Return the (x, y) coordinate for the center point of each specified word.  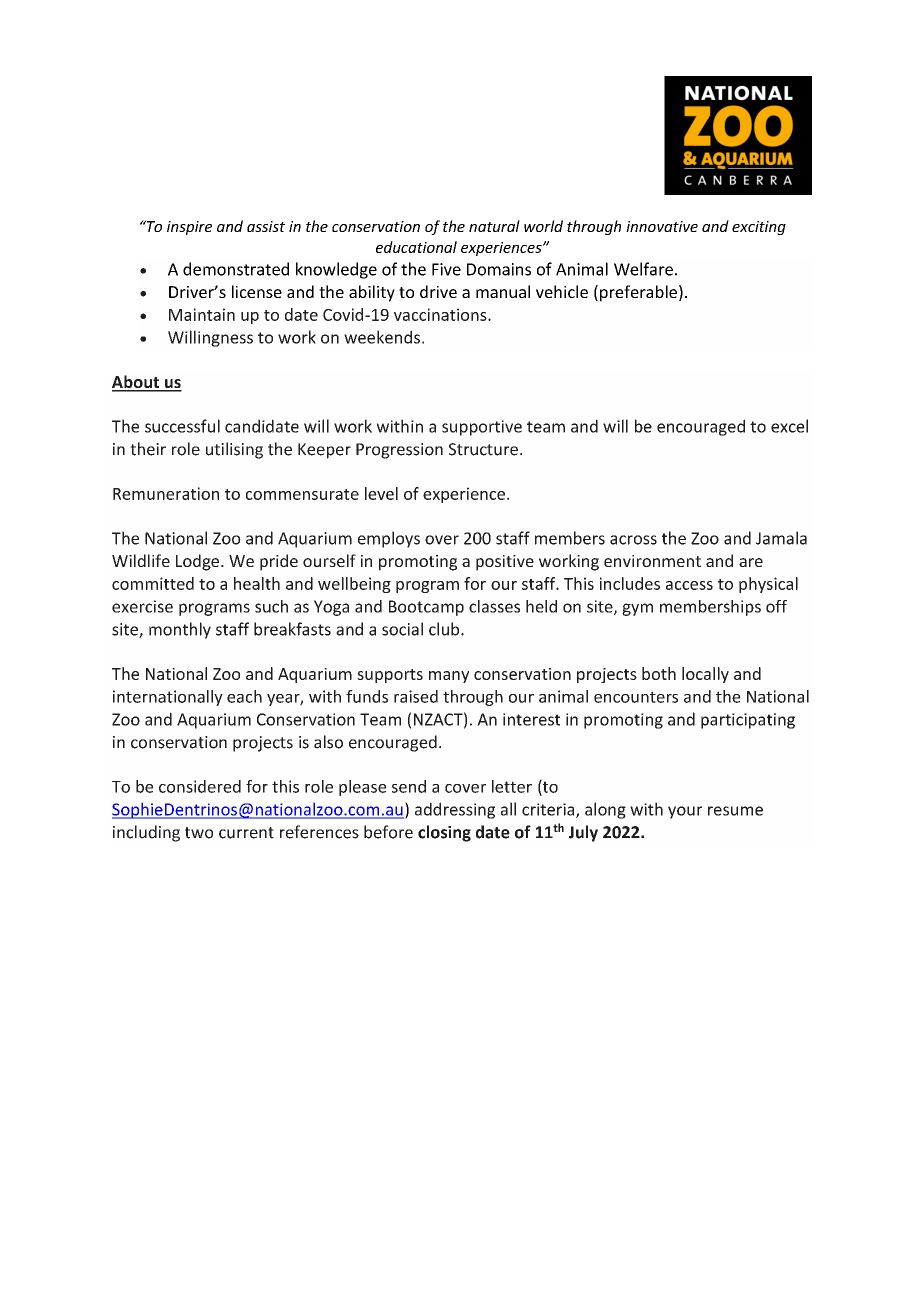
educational (416, 247)
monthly (180, 630)
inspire (189, 228)
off (776, 606)
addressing (455, 810)
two (199, 833)
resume (735, 811)
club (445, 629)
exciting (759, 228)
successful (182, 426)
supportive (482, 428)
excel (789, 426)
